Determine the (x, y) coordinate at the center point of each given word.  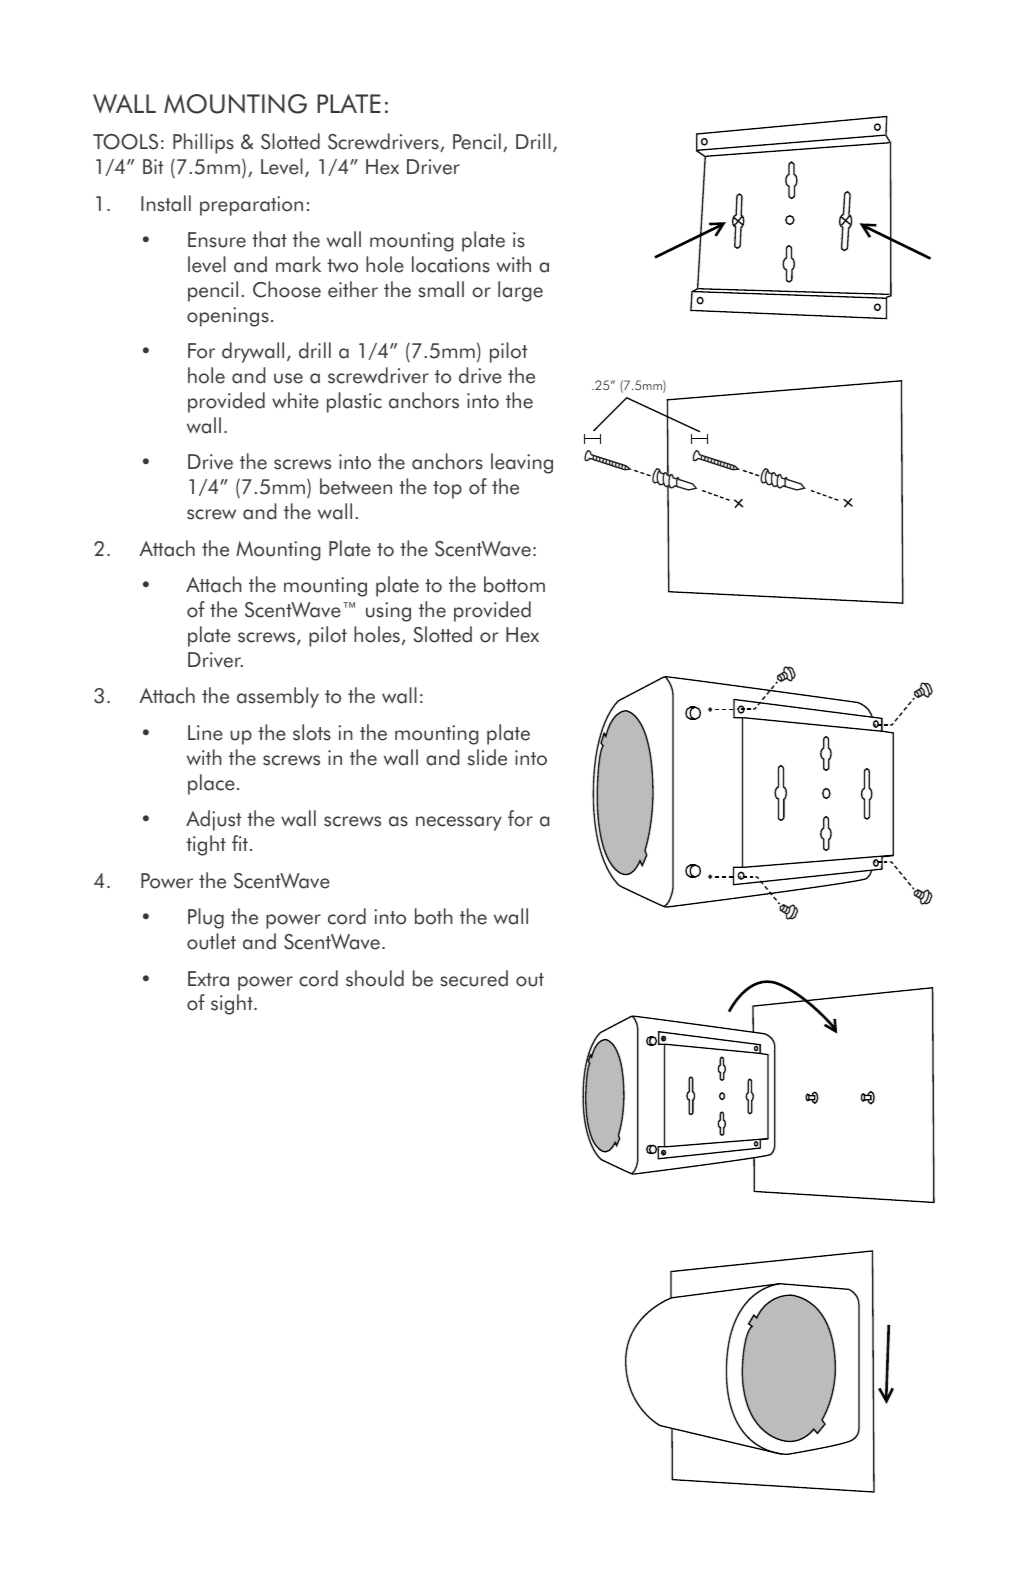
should (375, 978)
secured (474, 978)
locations (451, 264)
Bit (153, 166)
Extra (208, 979)
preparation (251, 206)
